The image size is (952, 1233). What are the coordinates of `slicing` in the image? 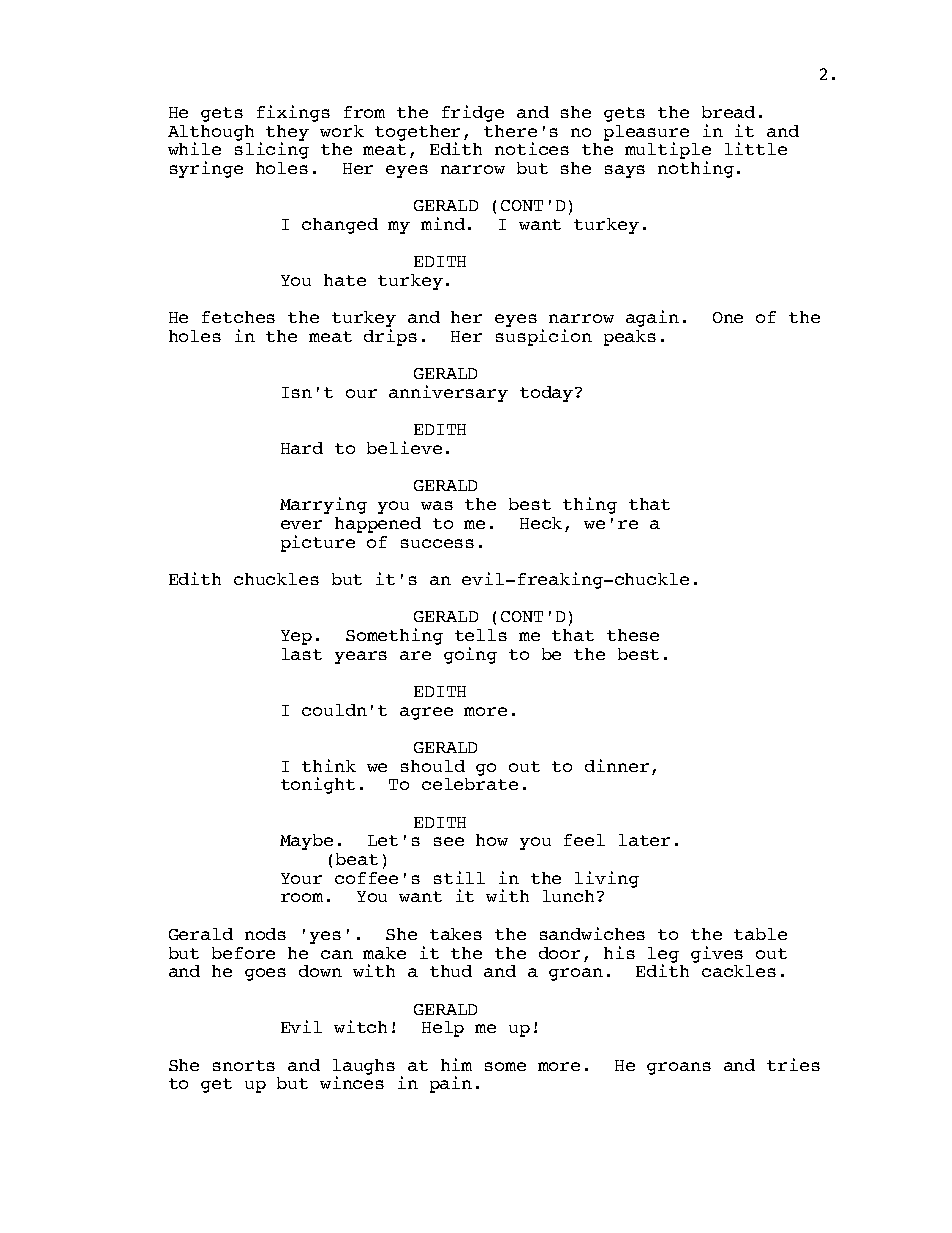 It's located at (272, 150).
